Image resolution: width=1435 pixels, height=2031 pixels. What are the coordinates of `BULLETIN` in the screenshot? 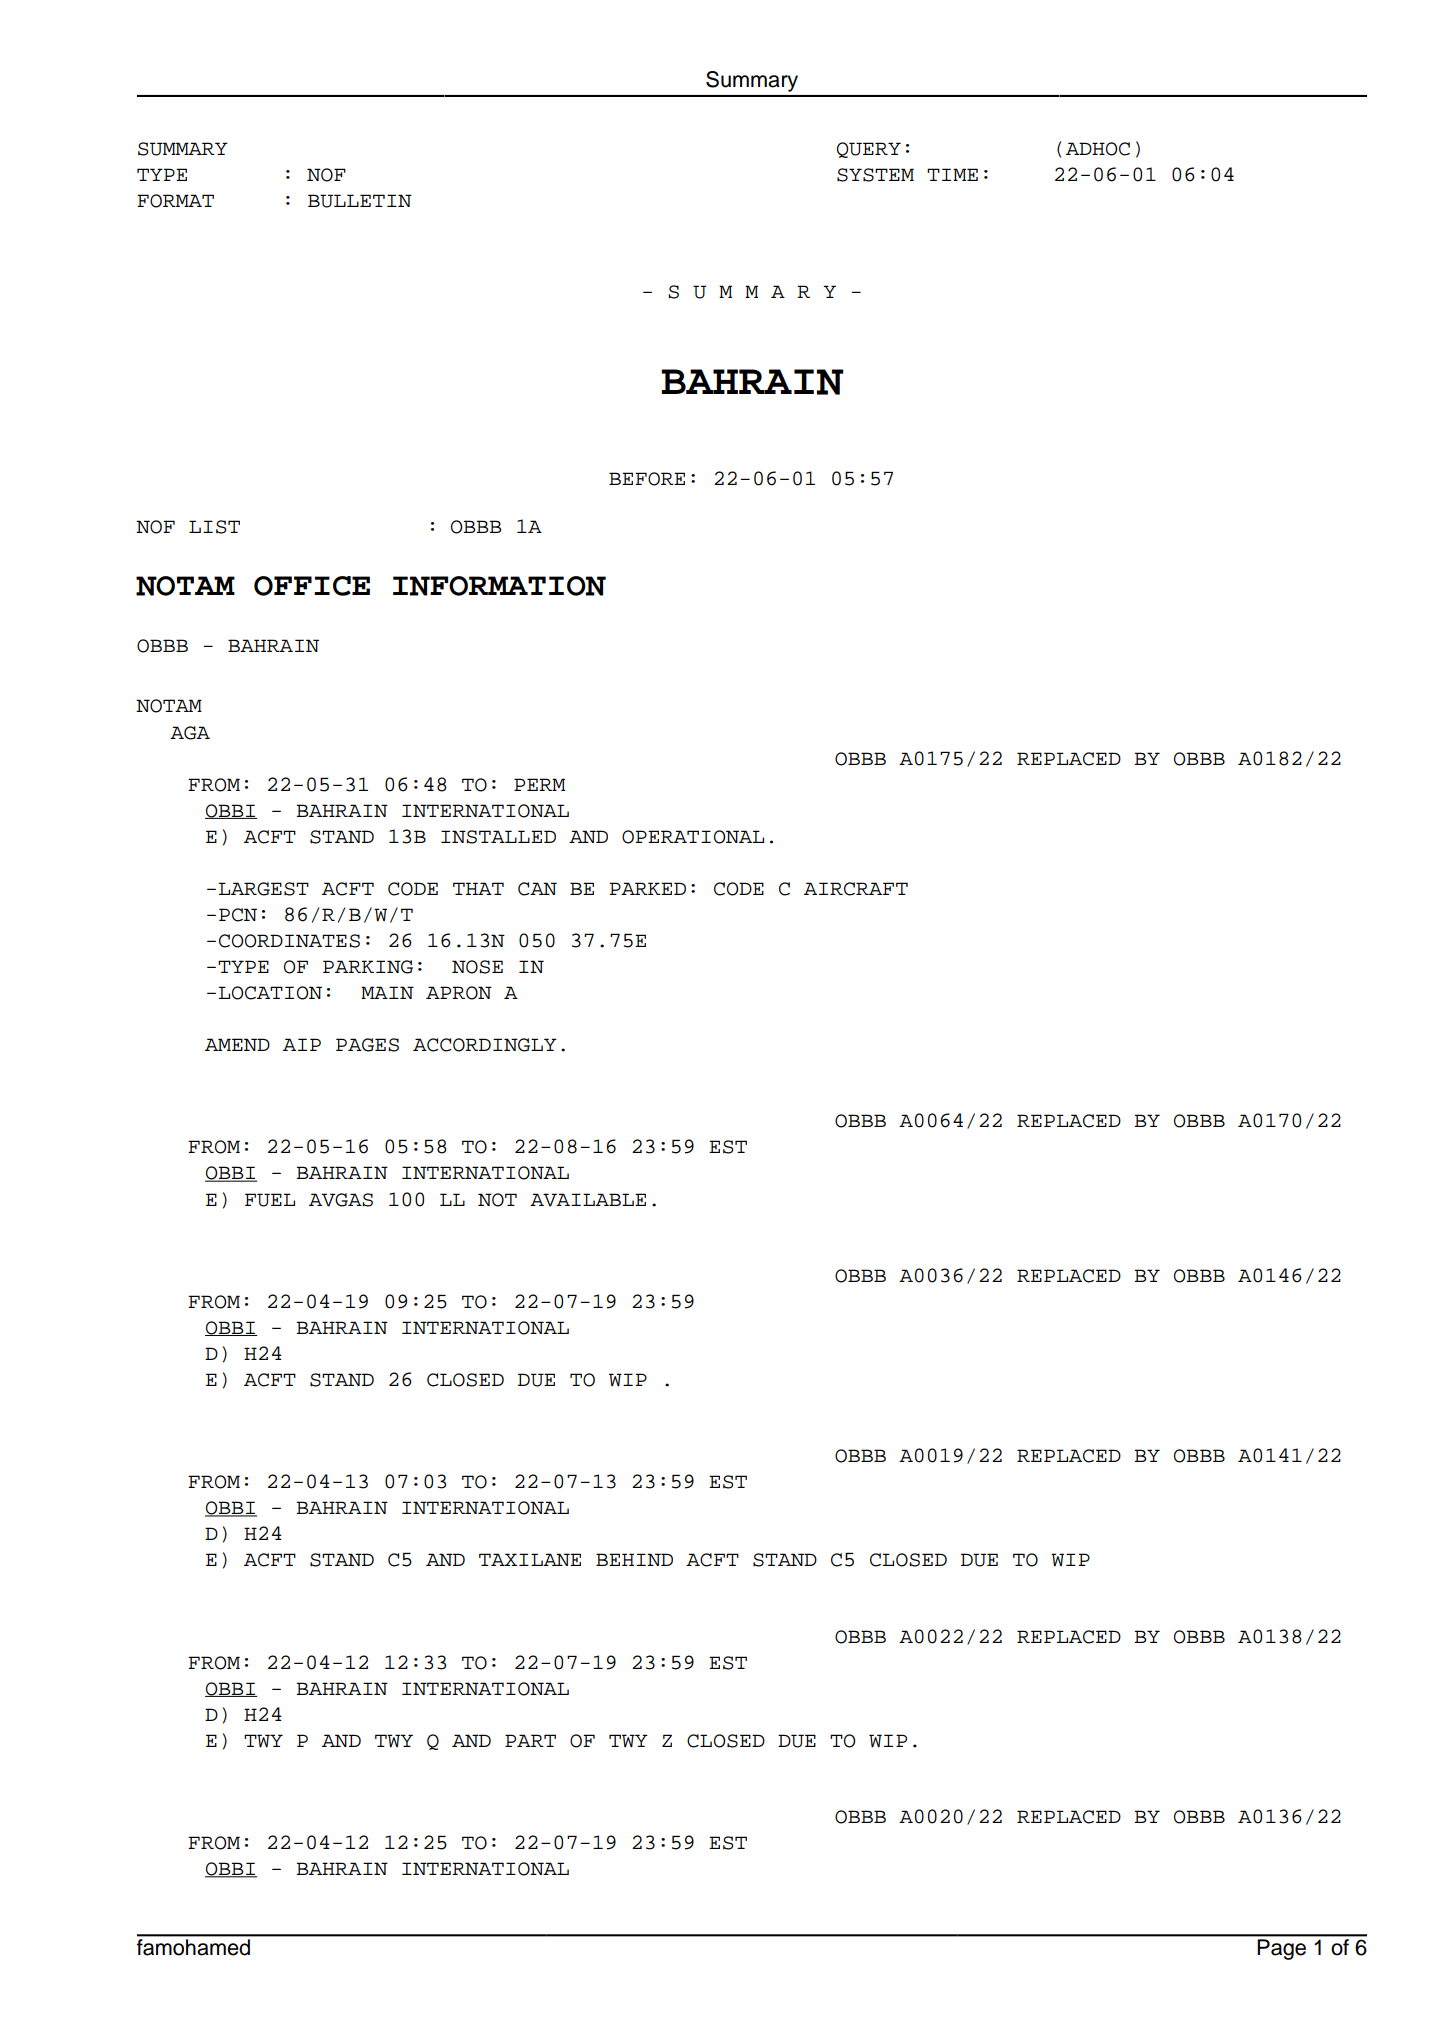 It's located at (360, 201).
